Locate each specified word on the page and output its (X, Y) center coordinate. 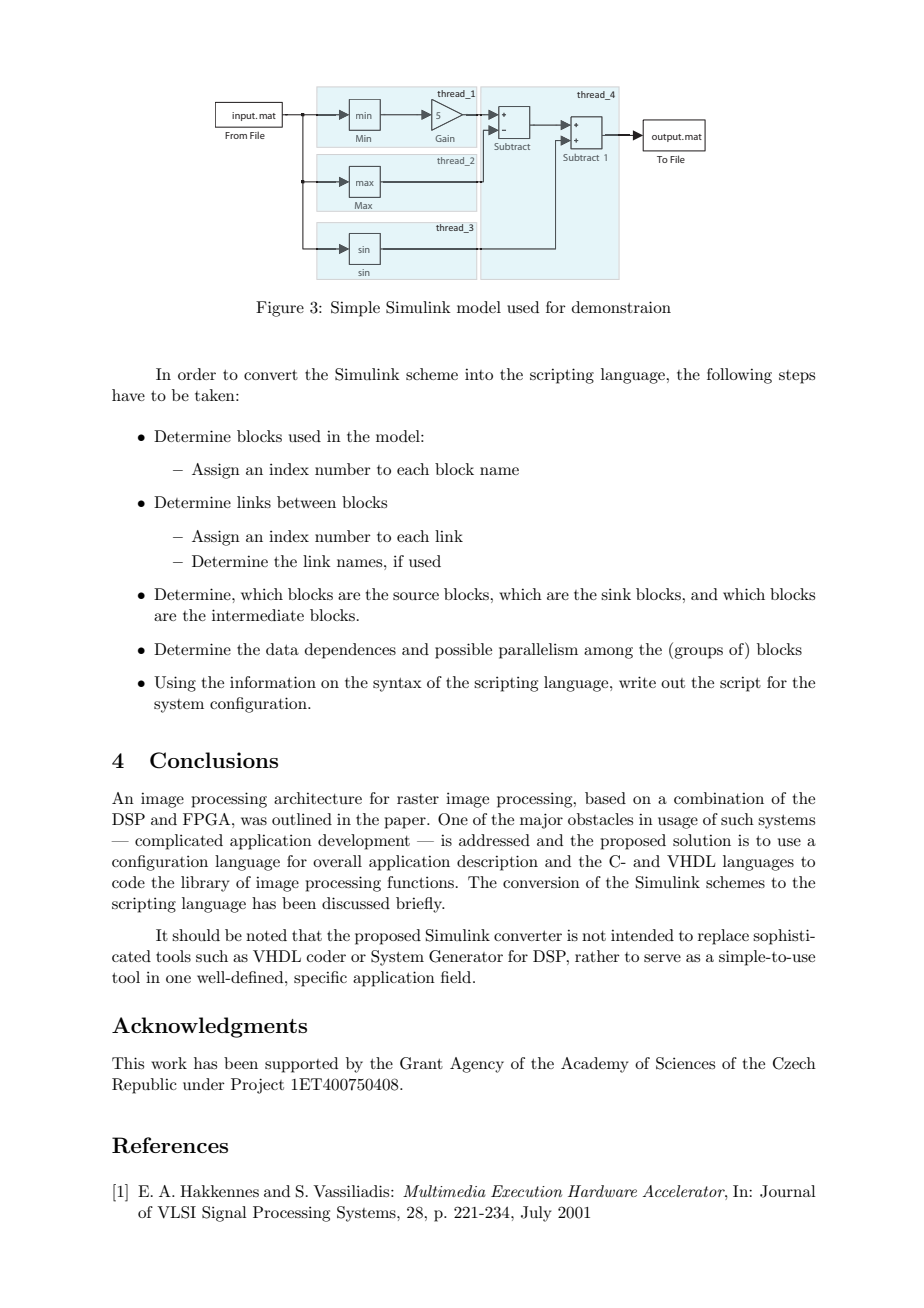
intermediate (258, 615)
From (236, 135)
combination (719, 798)
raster (418, 799)
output (668, 138)
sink (616, 594)
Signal (224, 1214)
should (196, 935)
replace (723, 937)
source (416, 596)
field (457, 977)
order (197, 374)
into (479, 374)
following (739, 376)
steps (797, 377)
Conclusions (214, 760)
